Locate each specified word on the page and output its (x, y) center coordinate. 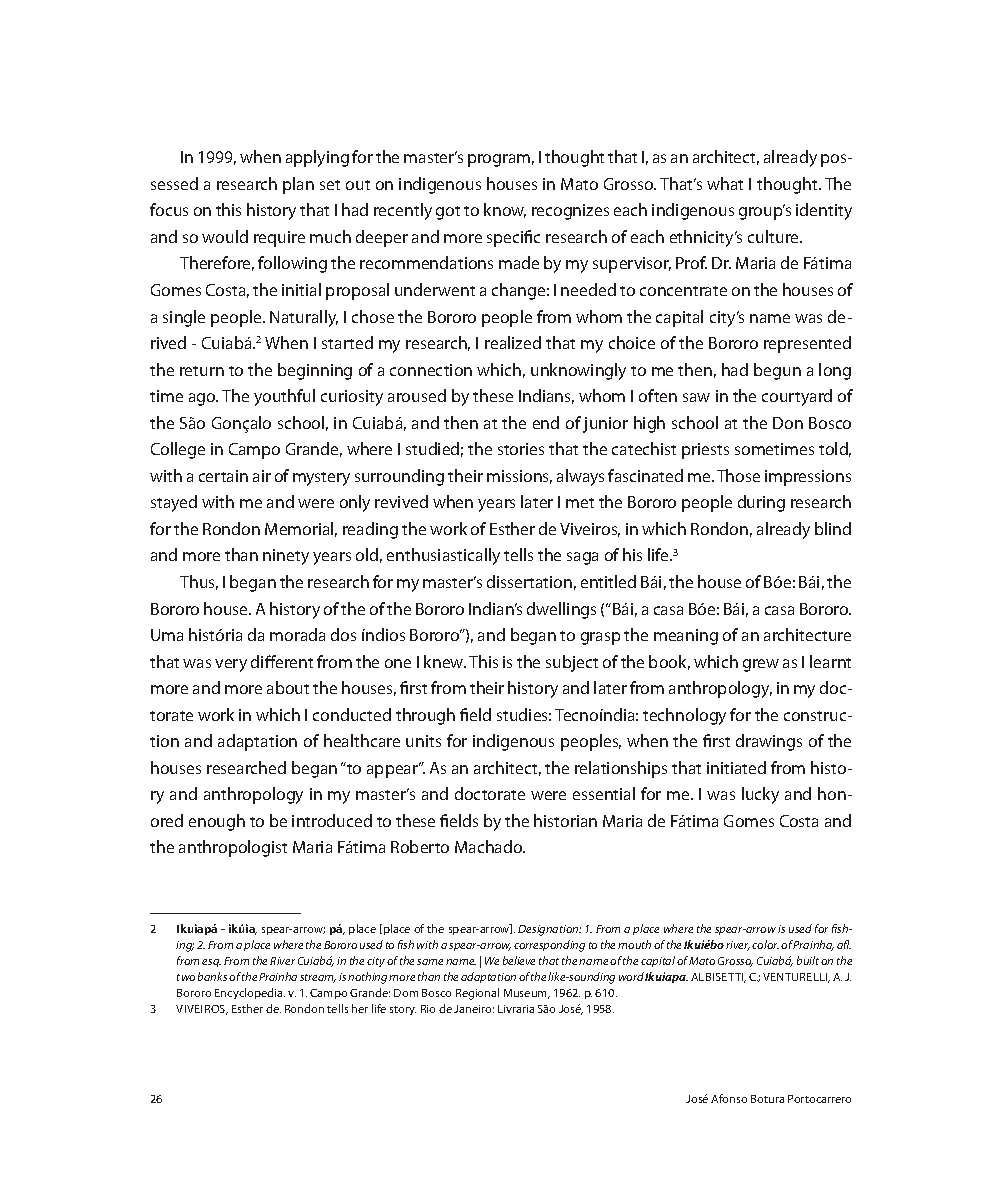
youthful (284, 397)
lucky (760, 795)
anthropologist (233, 848)
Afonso (729, 1098)
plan (298, 185)
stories (521, 449)
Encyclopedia (250, 993)
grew (761, 665)
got (448, 213)
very (231, 665)
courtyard (797, 397)
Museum (527, 994)
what (725, 183)
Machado (490, 846)
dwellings (561, 610)
